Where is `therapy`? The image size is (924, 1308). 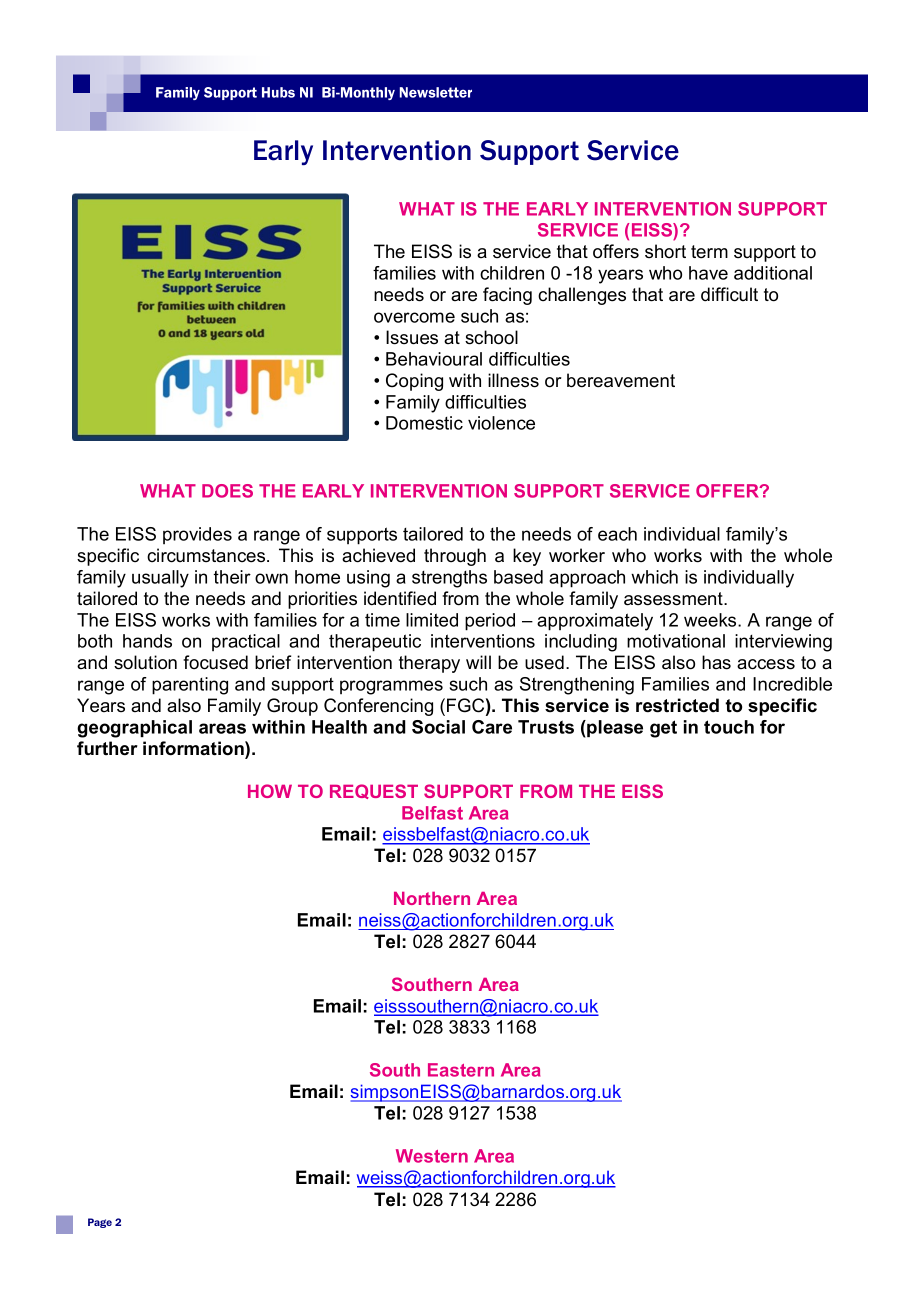
therapy is located at coordinates (429, 664).
